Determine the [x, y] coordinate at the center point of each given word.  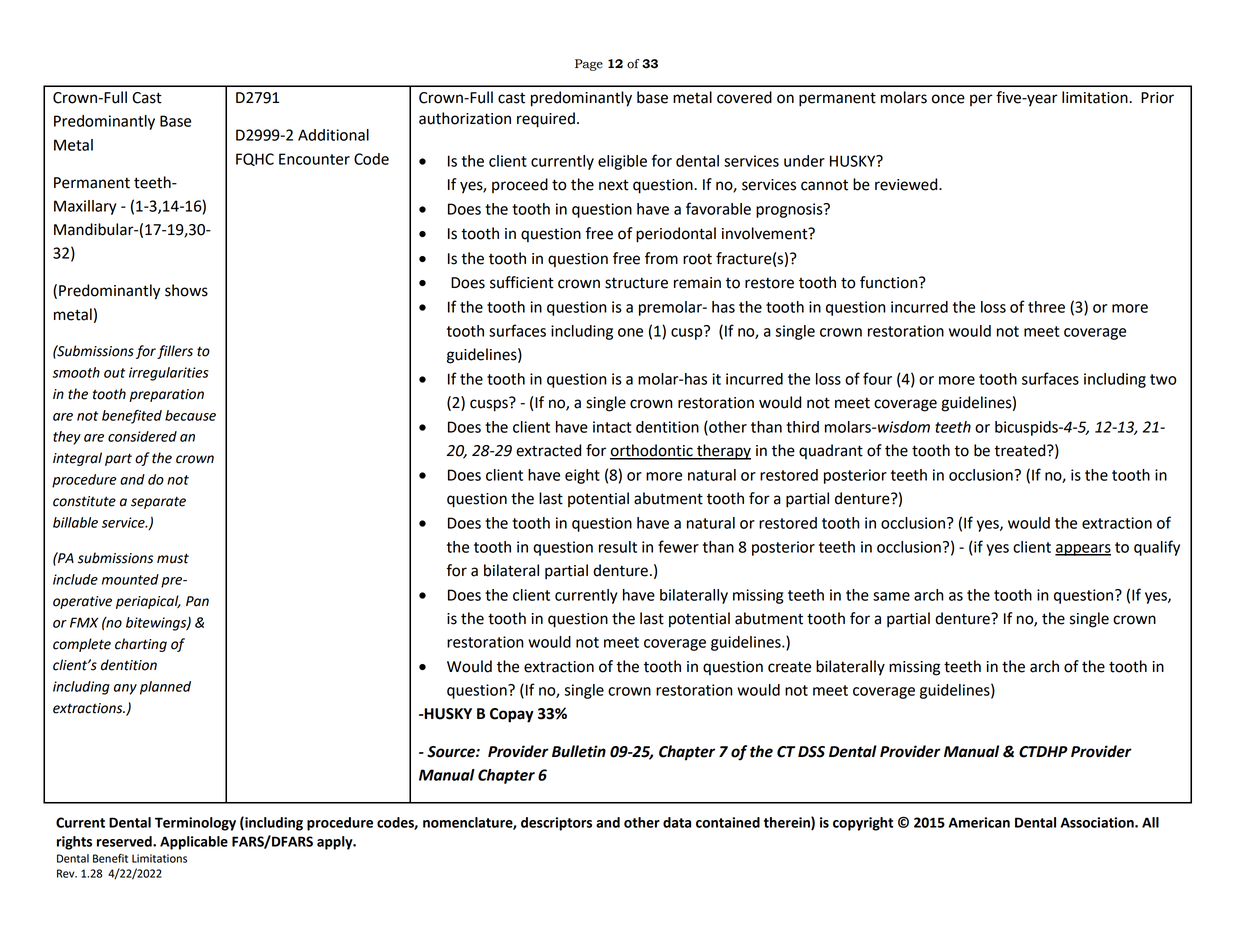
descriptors [556, 824]
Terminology [195, 824]
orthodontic [652, 451]
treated [1021, 450]
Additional [333, 135]
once [948, 99]
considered [142, 436]
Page [589, 65]
